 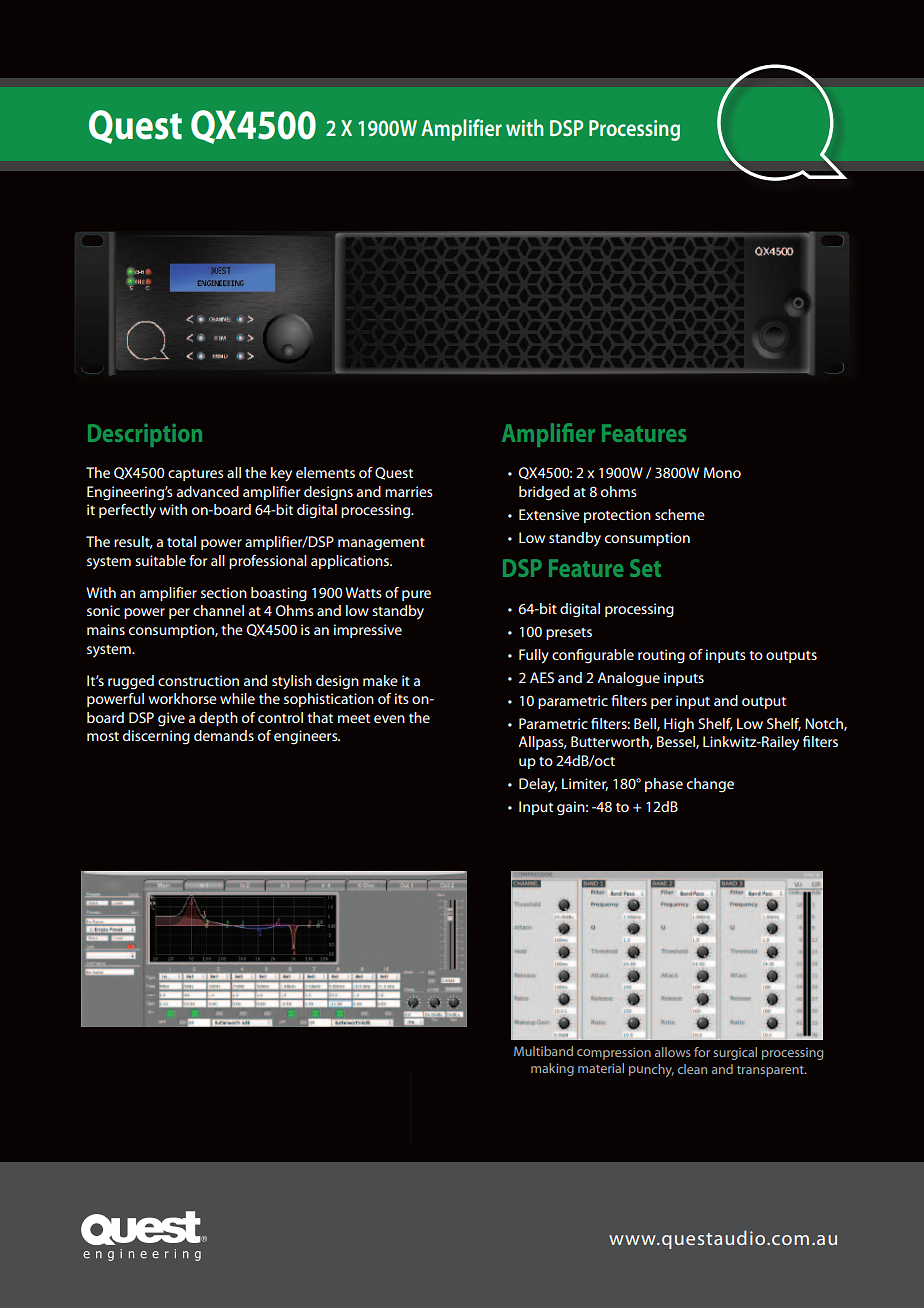 I want to click on Mono, so click(x=722, y=472).
